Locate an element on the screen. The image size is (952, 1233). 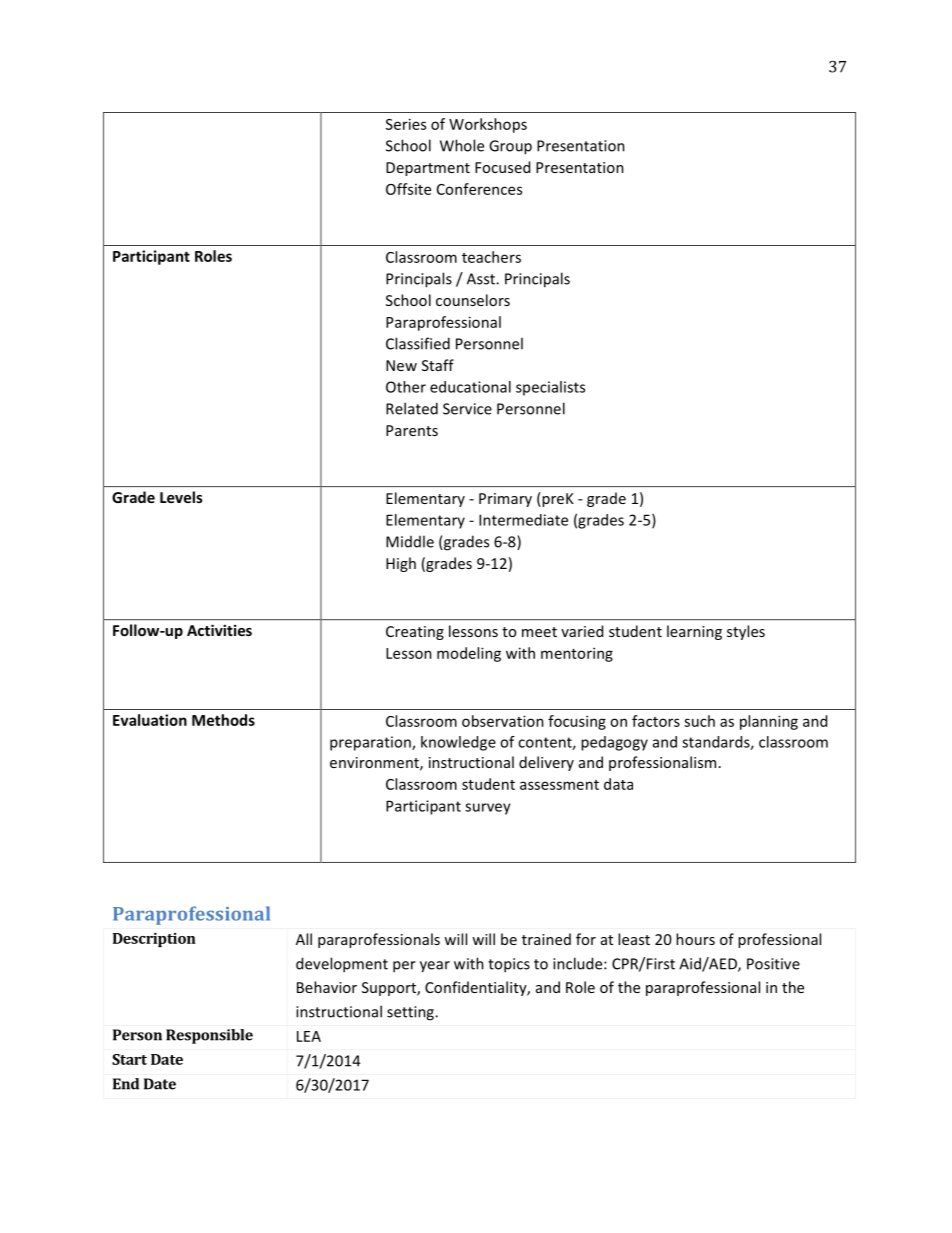
Levels is located at coordinates (181, 497).
